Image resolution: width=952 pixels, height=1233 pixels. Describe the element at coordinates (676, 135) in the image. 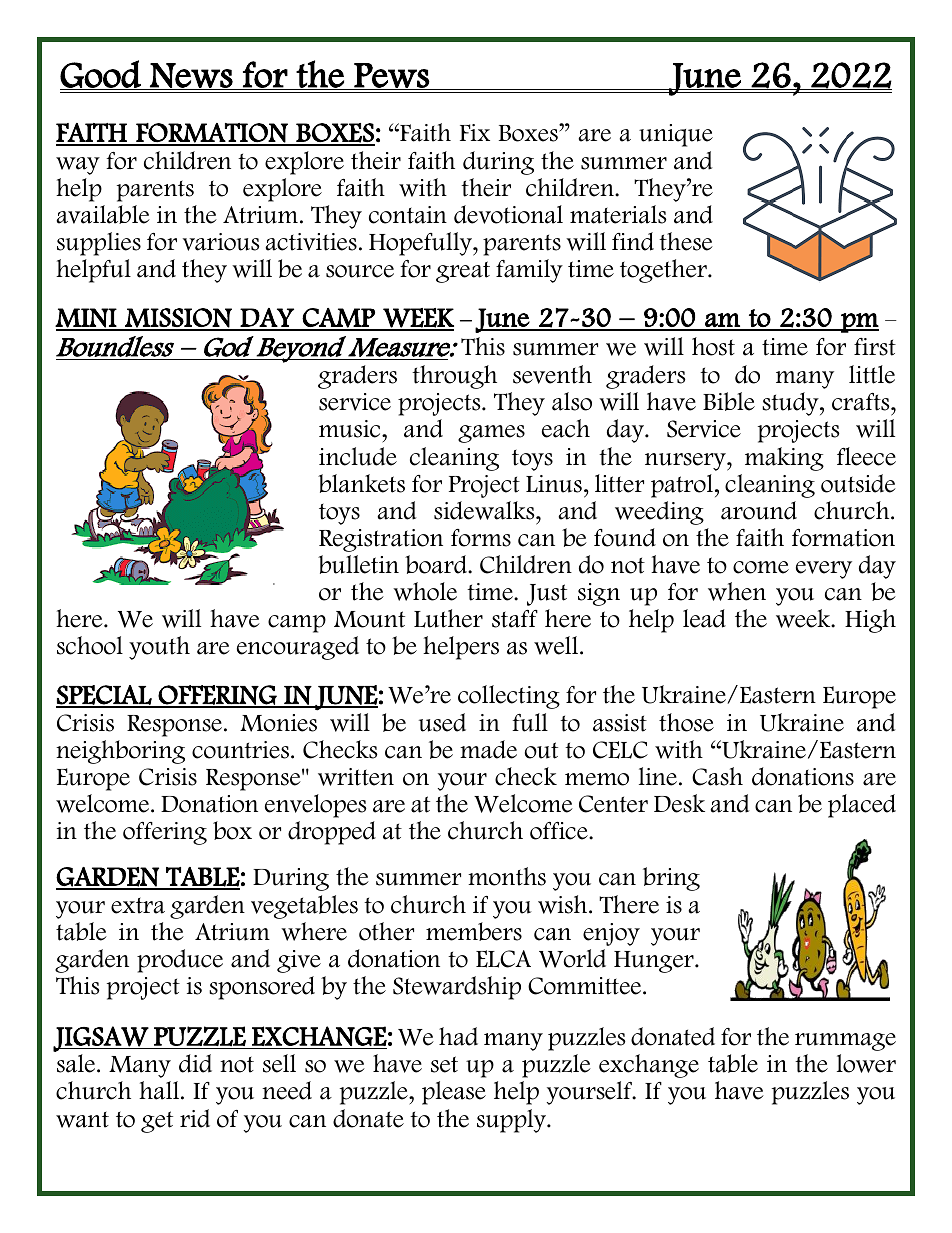

I see `unique` at that location.
